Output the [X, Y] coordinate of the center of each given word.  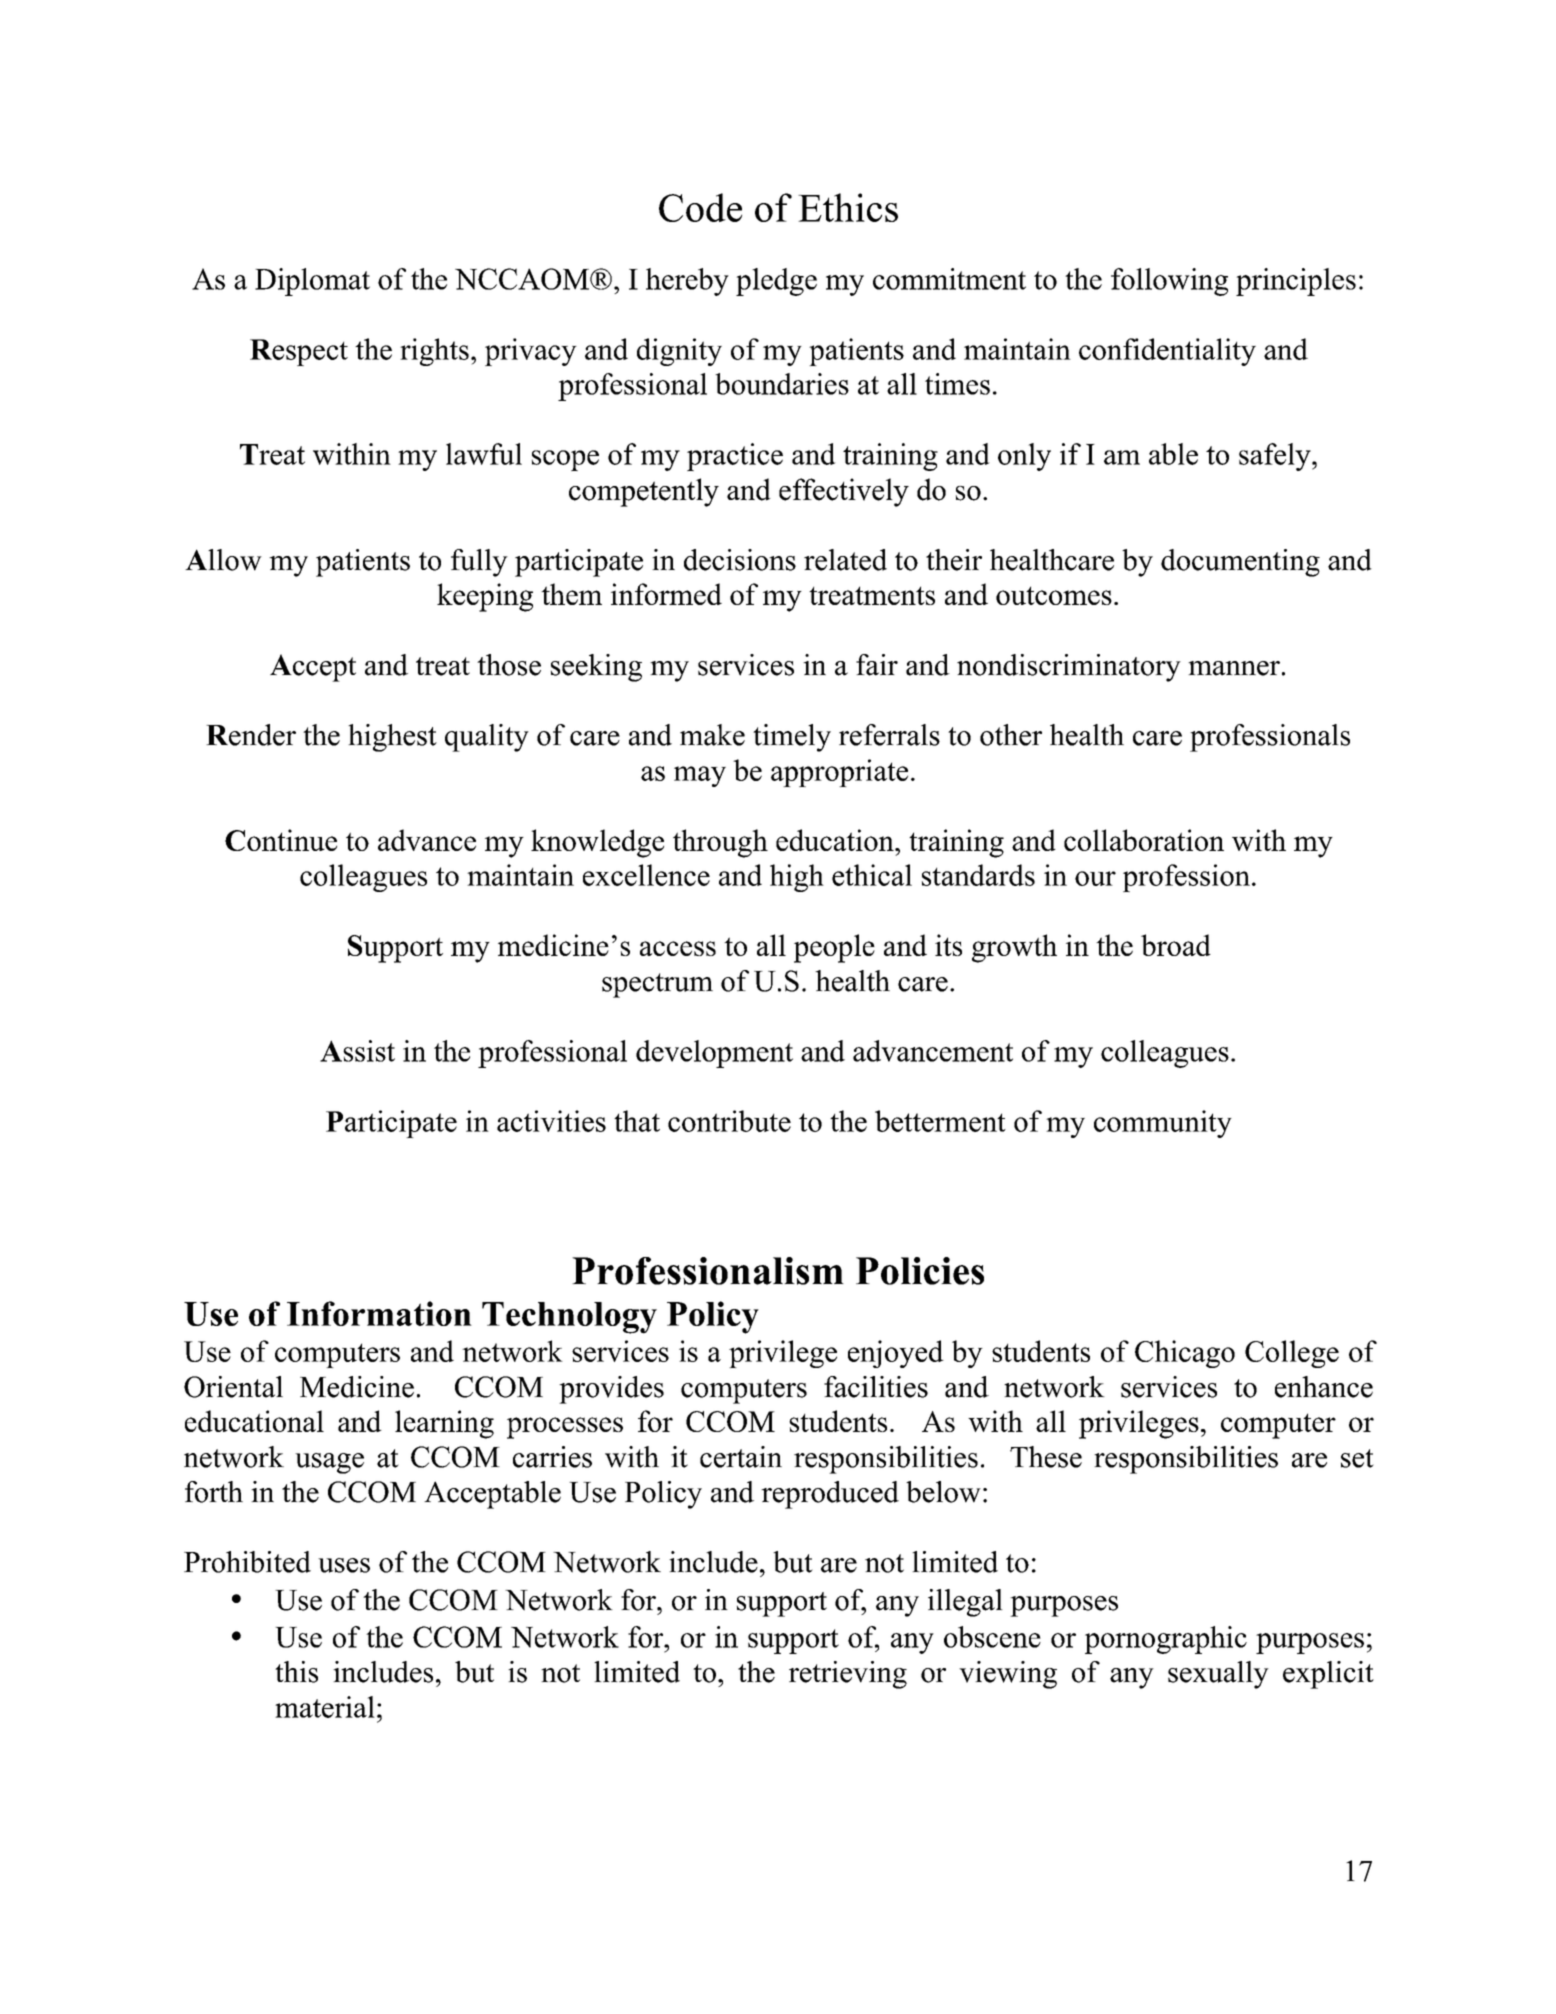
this [296, 1672]
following [1169, 282]
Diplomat [312, 282]
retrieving [848, 1675]
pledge [776, 282]
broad [1176, 945]
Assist [357, 1051]
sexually [1218, 1675]
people [834, 948]
